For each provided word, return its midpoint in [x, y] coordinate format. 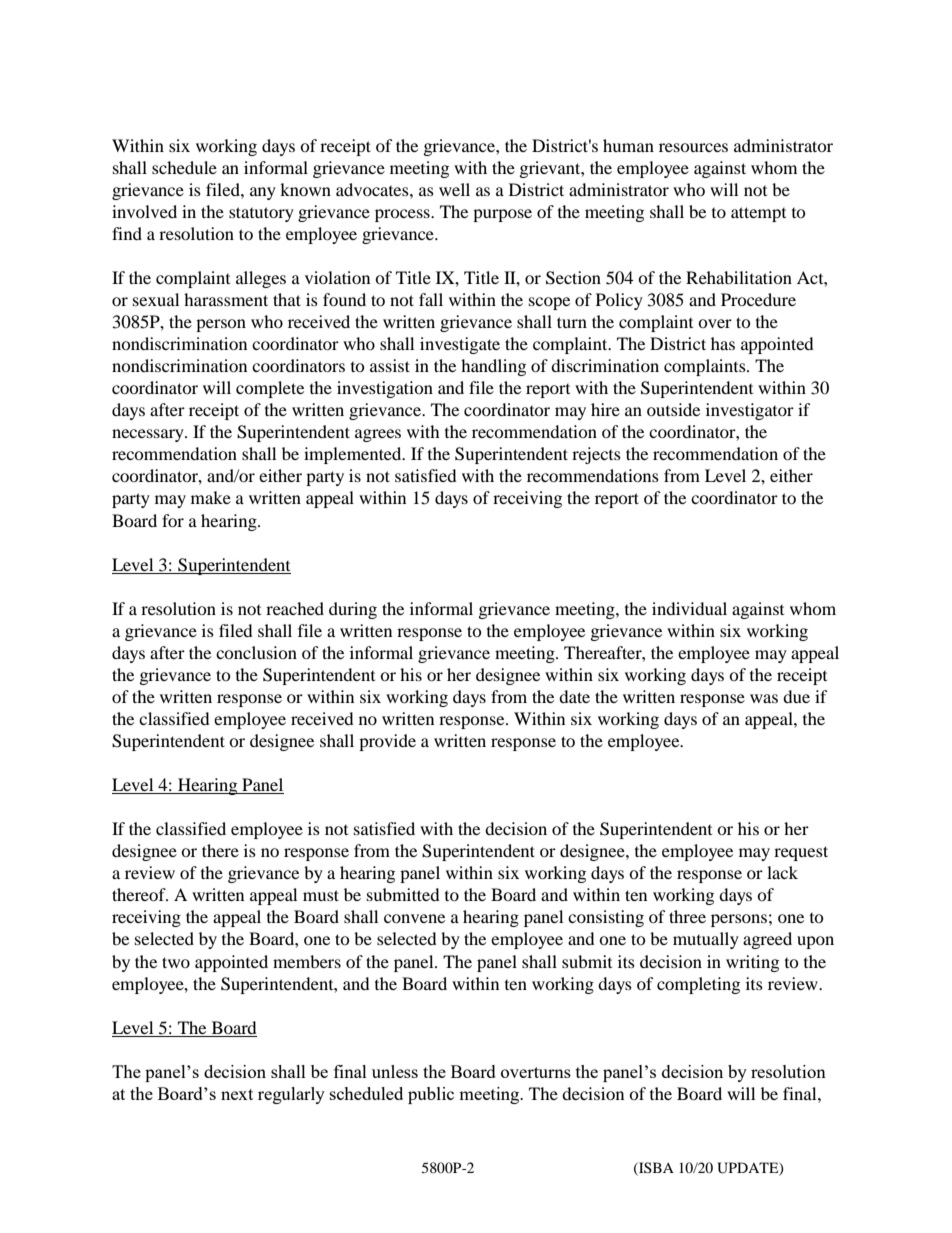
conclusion [256, 652]
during [353, 610]
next [237, 1094]
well [454, 189]
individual [689, 608]
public [431, 1095]
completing [698, 985]
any [263, 193]
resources [693, 147]
